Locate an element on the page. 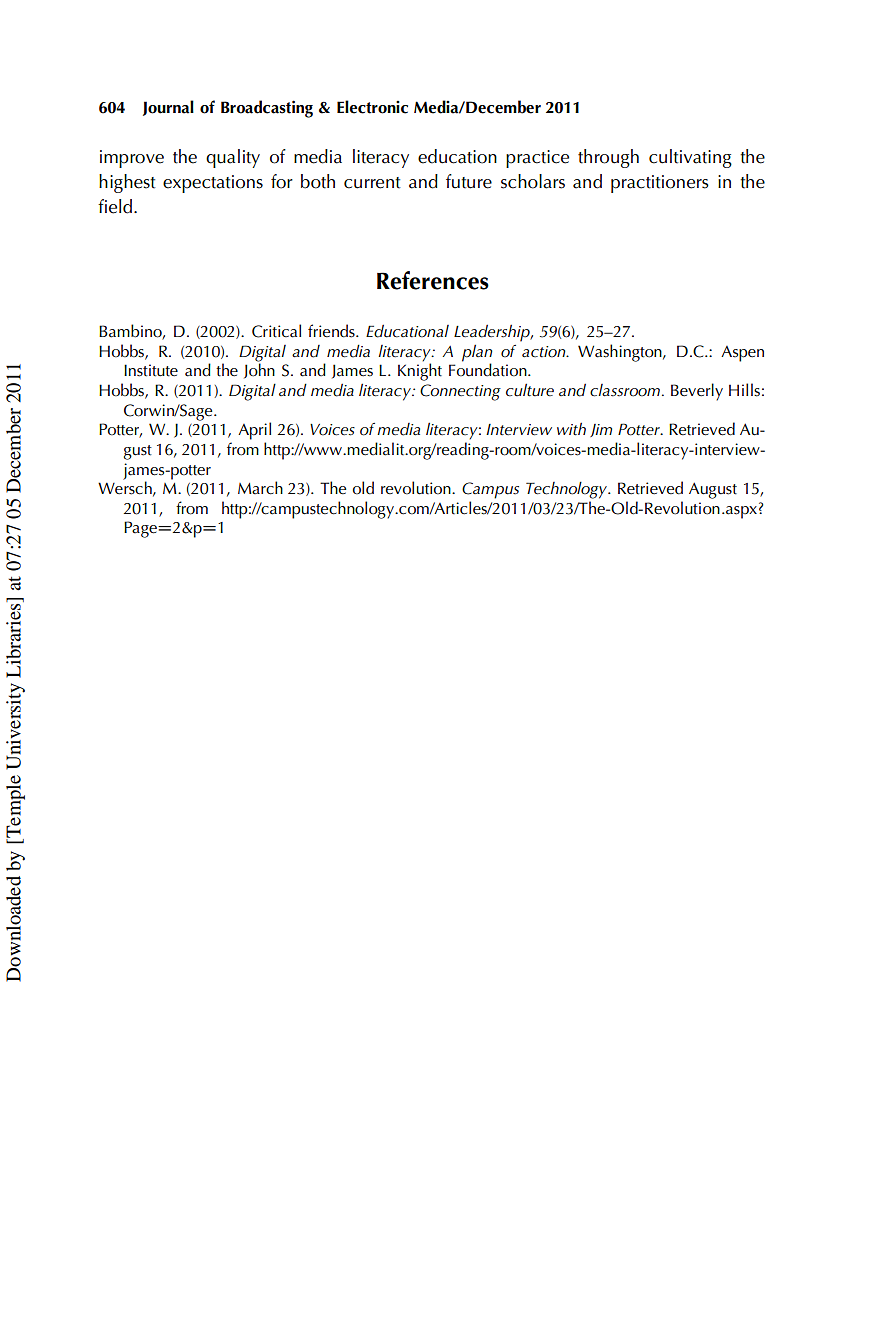  Journal is located at coordinates (168, 108).
